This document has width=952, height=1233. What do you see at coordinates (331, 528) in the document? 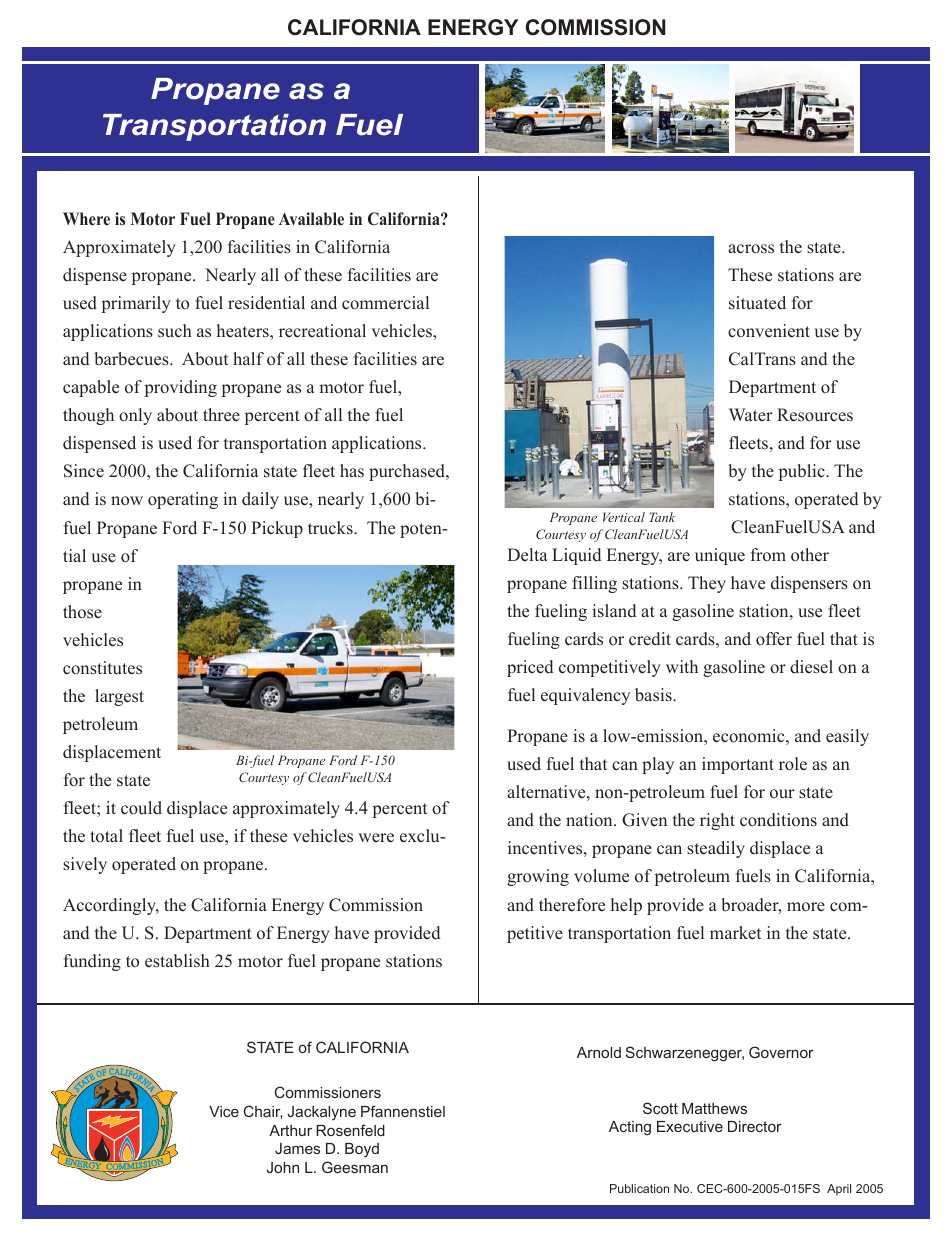
I see `trucks` at bounding box center [331, 528].
